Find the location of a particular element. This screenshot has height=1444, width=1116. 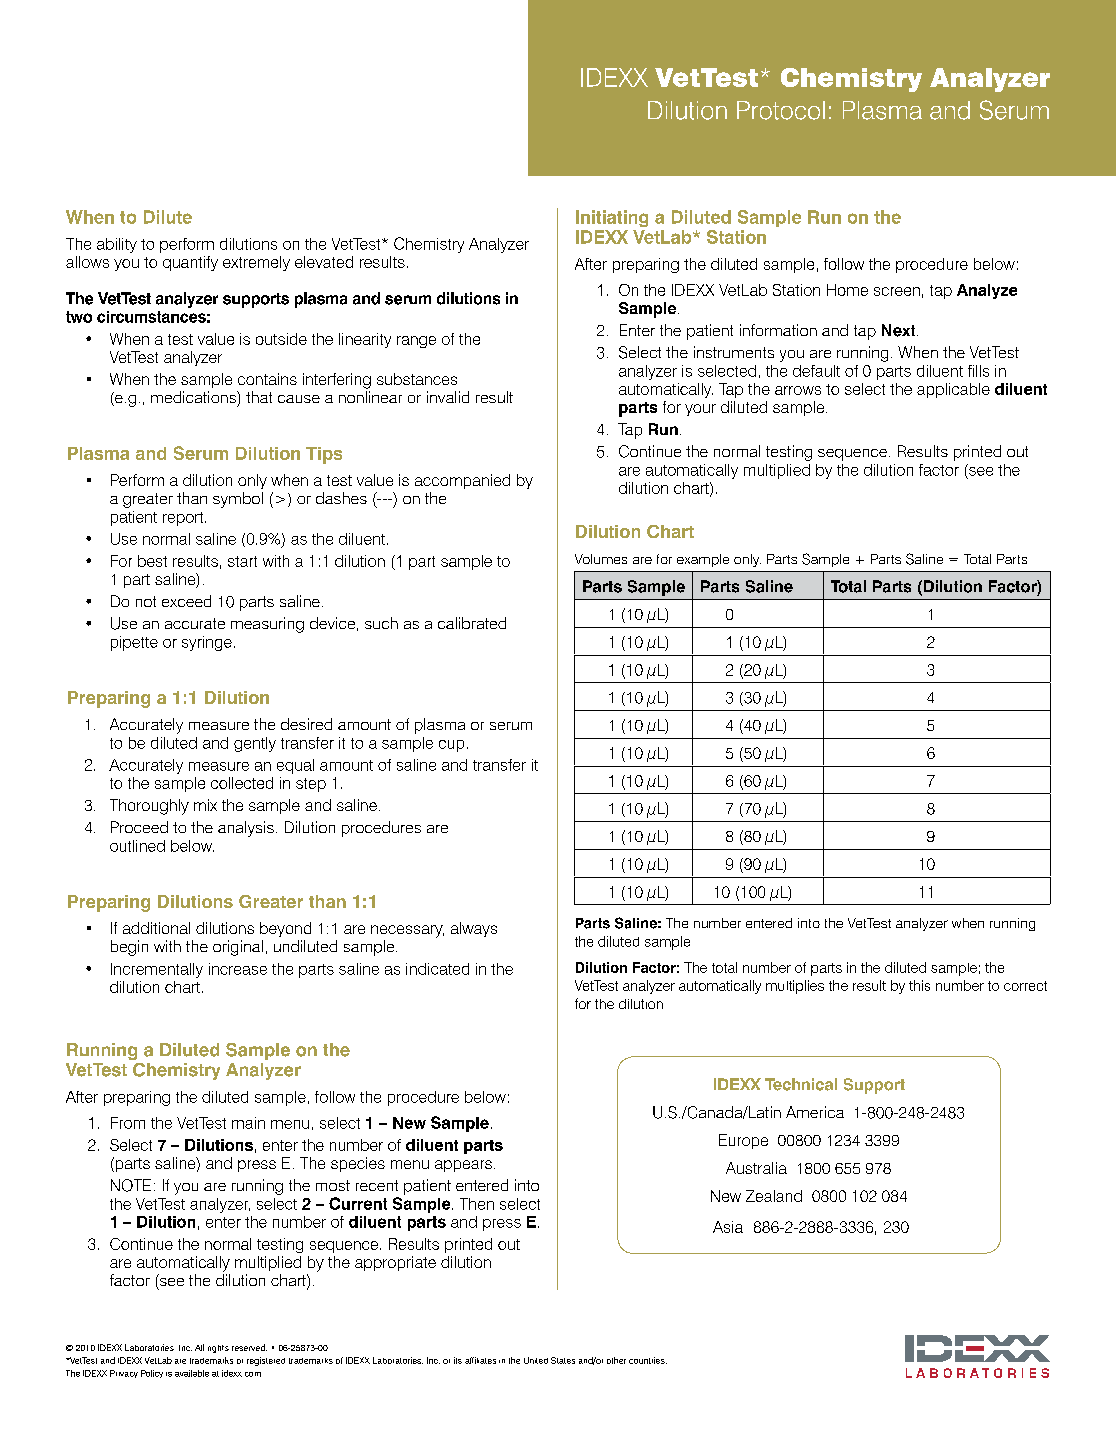

additional is located at coordinates (156, 928).
